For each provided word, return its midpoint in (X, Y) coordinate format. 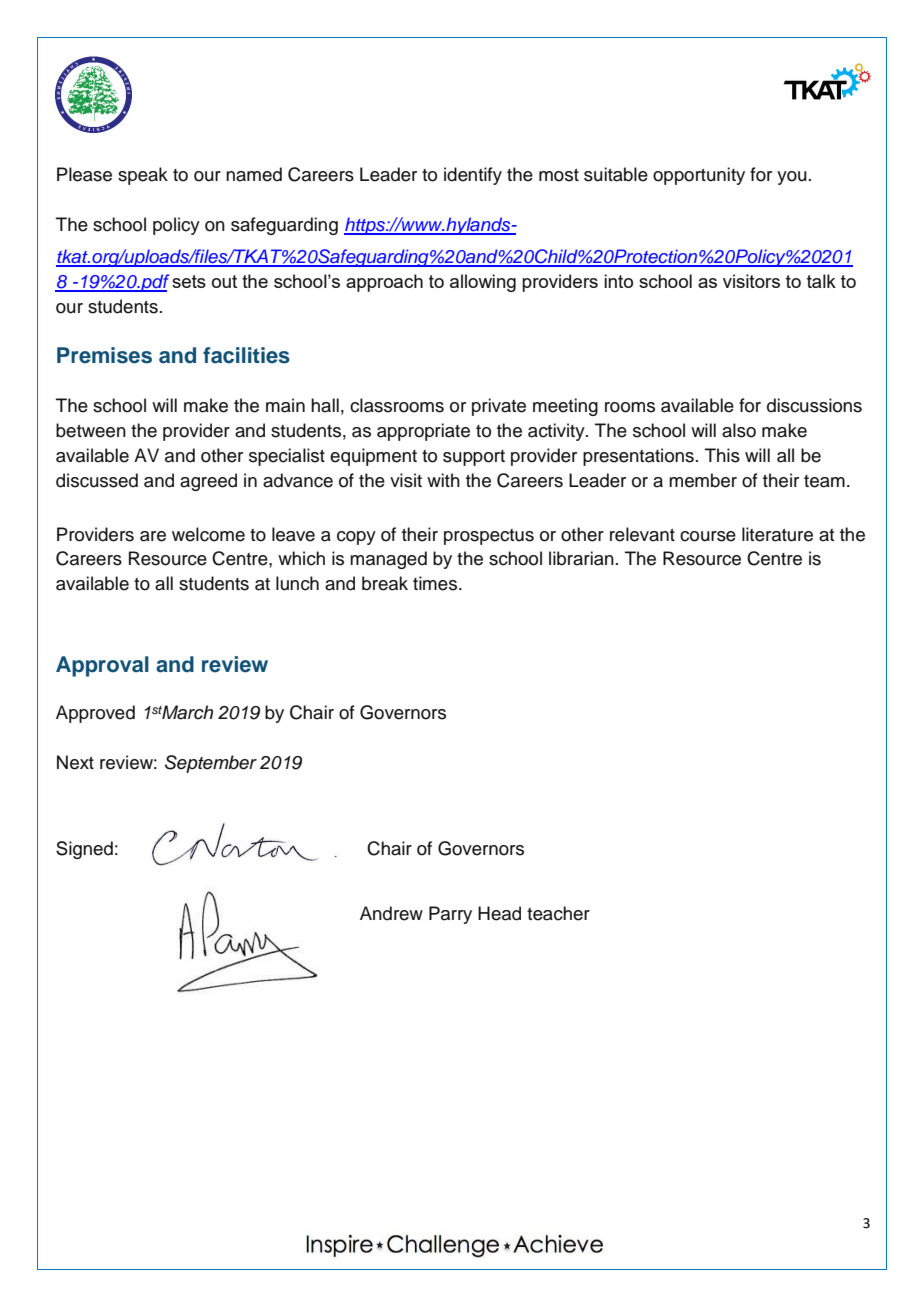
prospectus (489, 537)
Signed (84, 850)
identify (473, 176)
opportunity (699, 176)
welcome (208, 534)
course (708, 536)
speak (143, 176)
